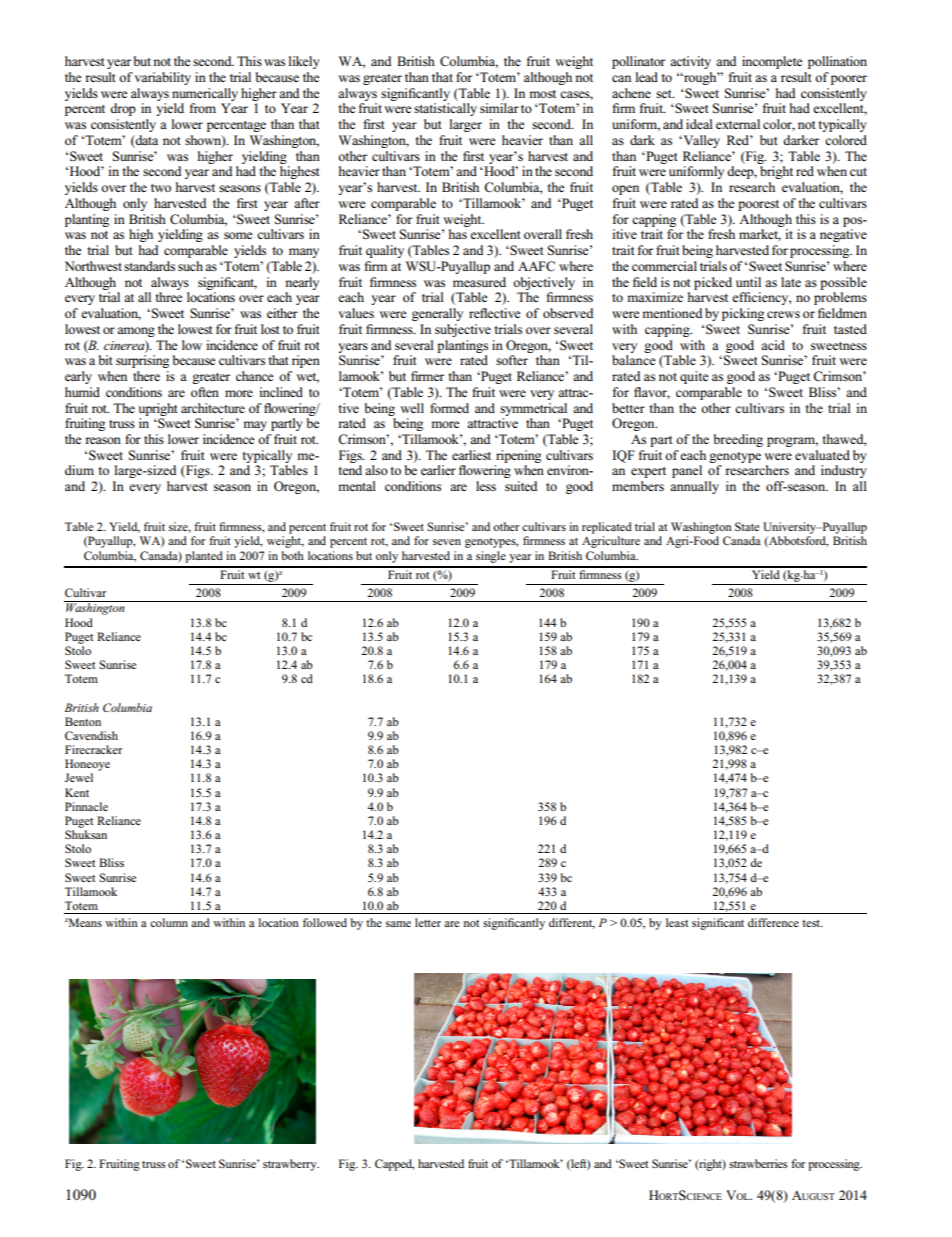 This page has width=952, height=1237. I want to click on statistically, so click(445, 109).
